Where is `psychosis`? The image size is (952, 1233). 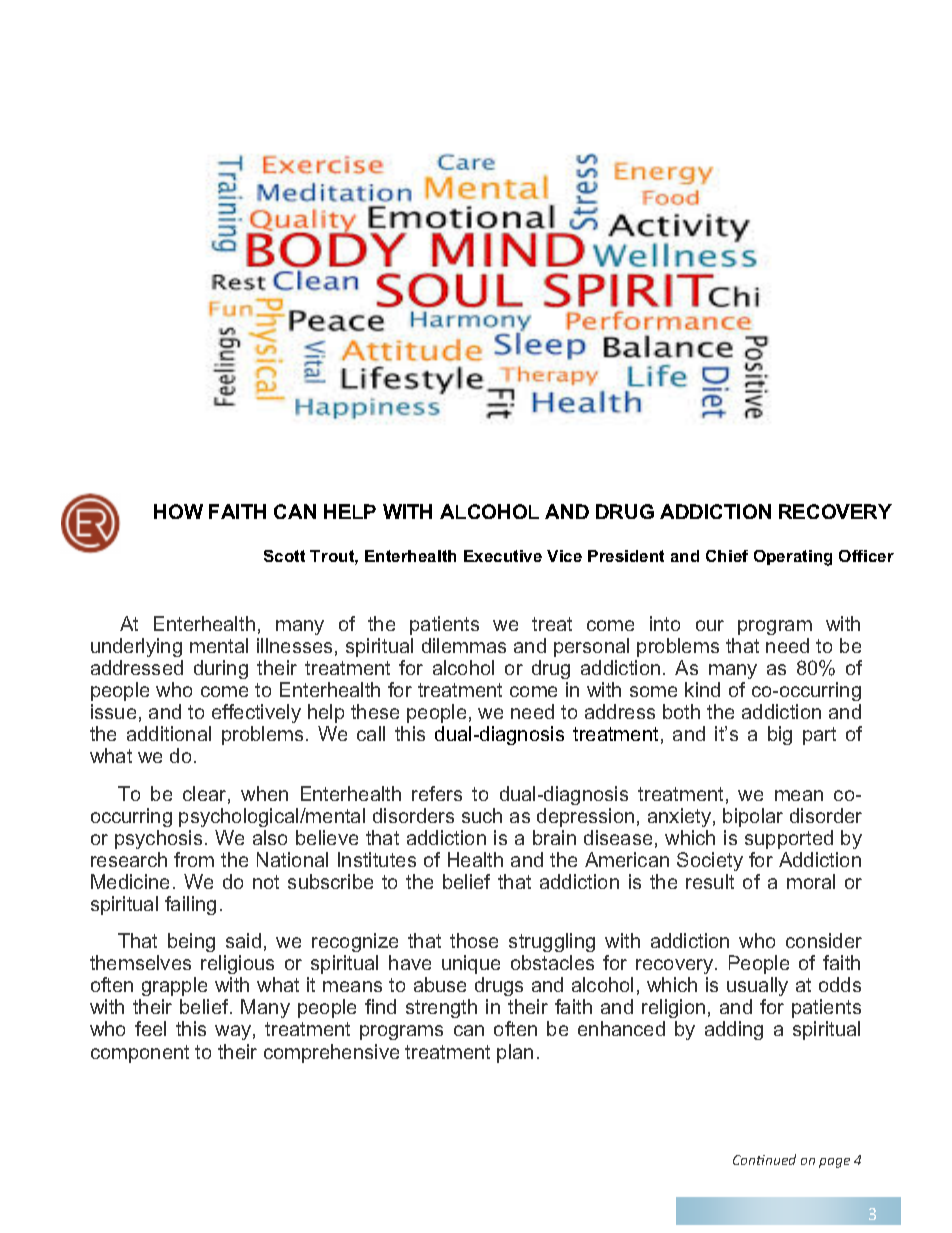 psychosis is located at coordinates (158, 839).
